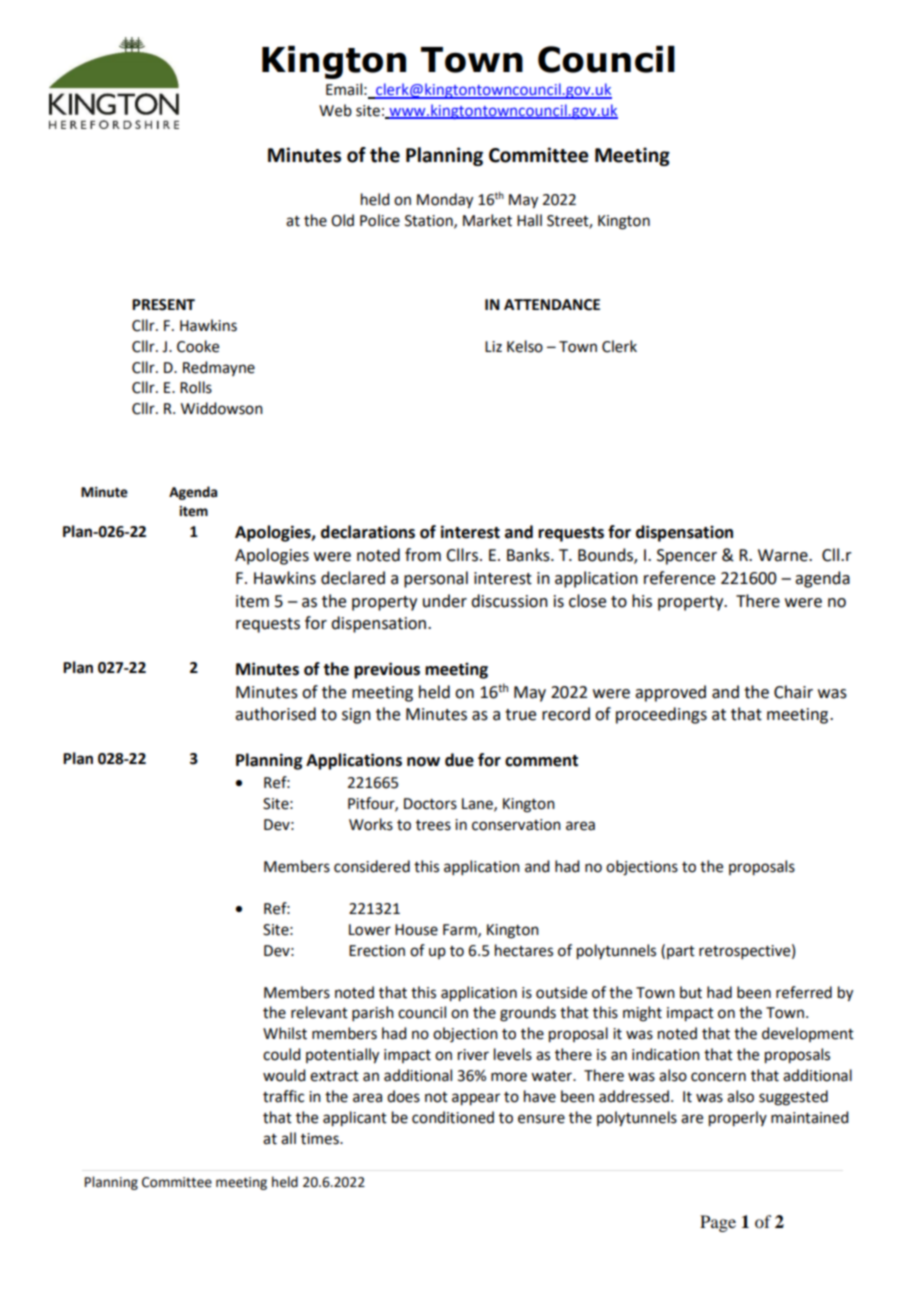 This page has height=1308, width=924. I want to click on Rolls, so click(196, 387).
